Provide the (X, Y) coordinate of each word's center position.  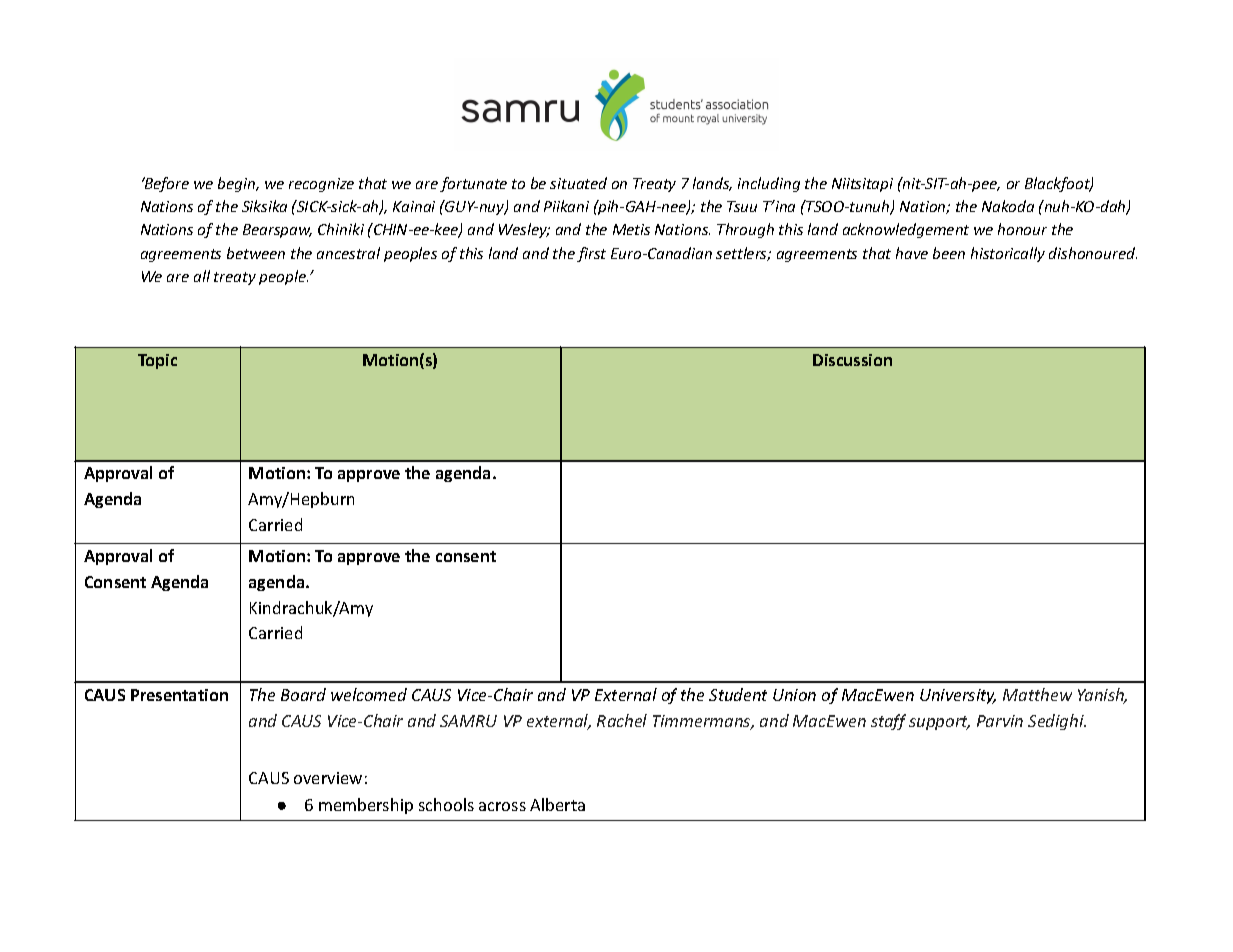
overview (328, 778)
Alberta (557, 804)
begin (238, 184)
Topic (157, 361)
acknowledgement (906, 230)
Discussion (852, 360)
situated (578, 183)
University (958, 696)
